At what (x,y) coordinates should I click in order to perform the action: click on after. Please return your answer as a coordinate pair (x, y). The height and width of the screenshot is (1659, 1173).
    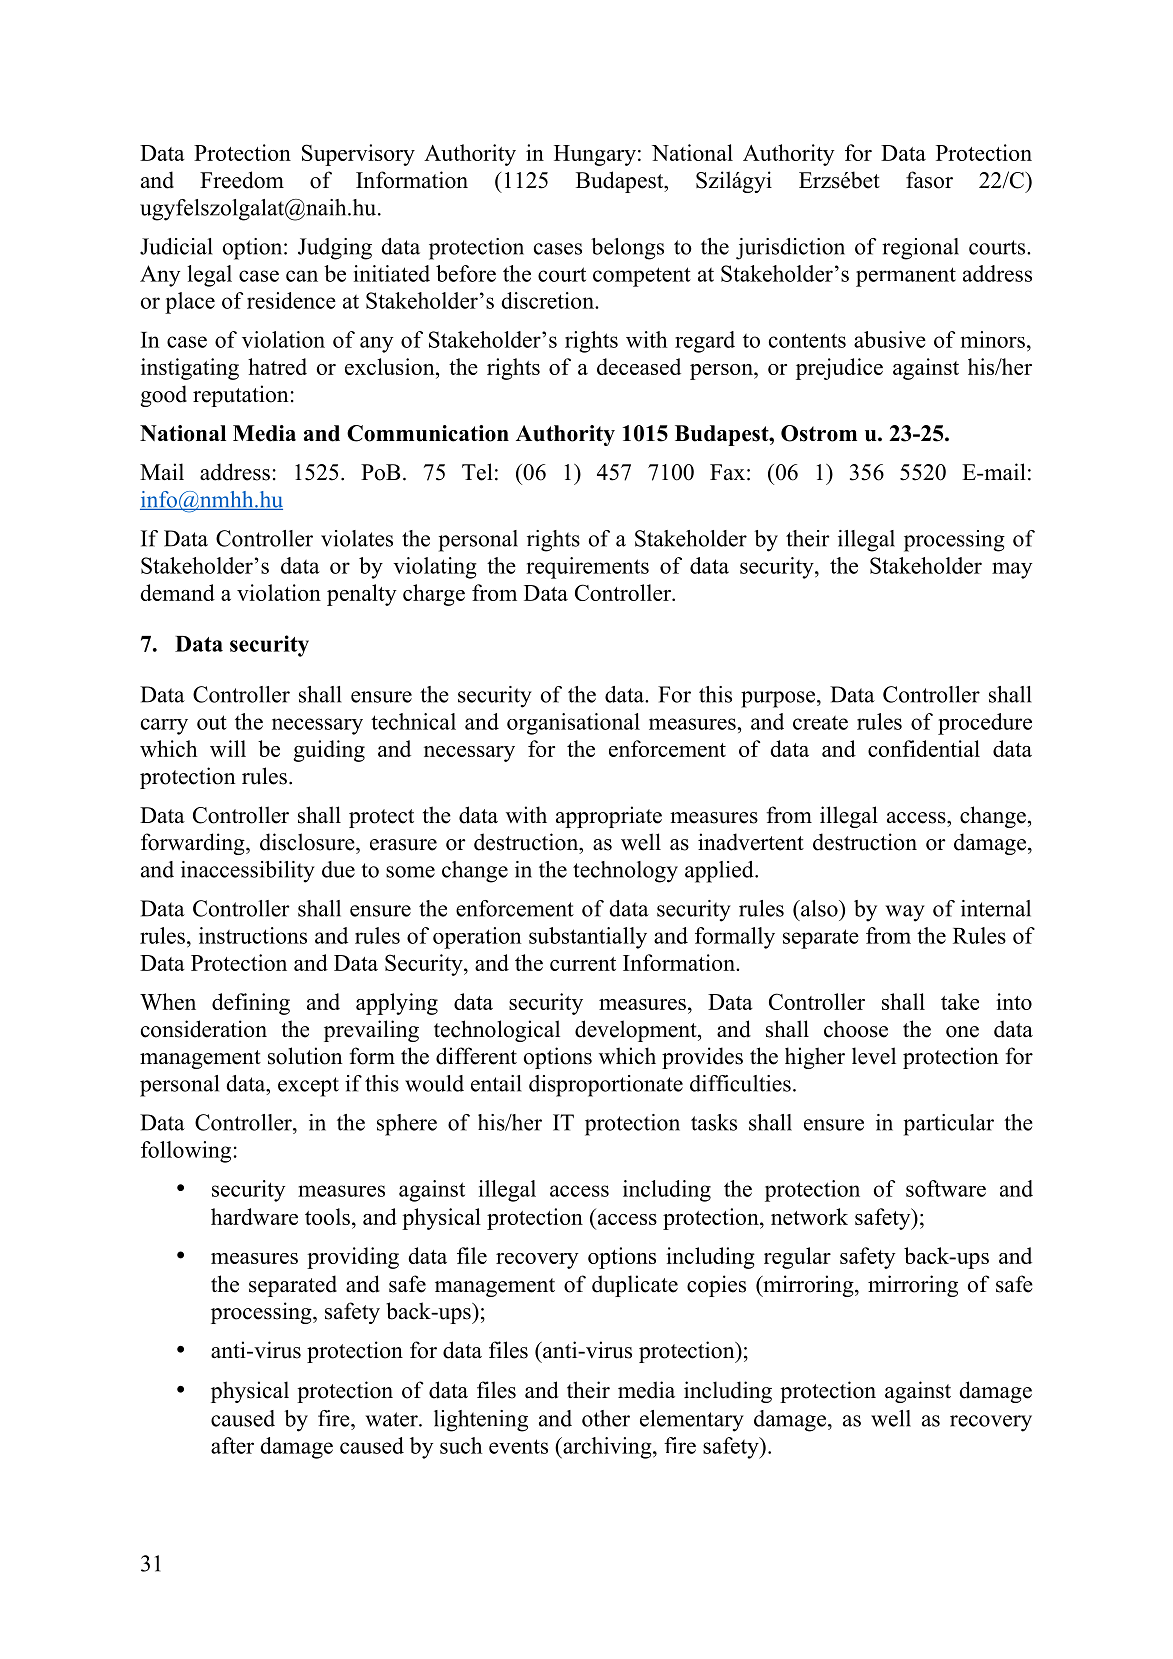
    Looking at the image, I should click on (232, 1445).
